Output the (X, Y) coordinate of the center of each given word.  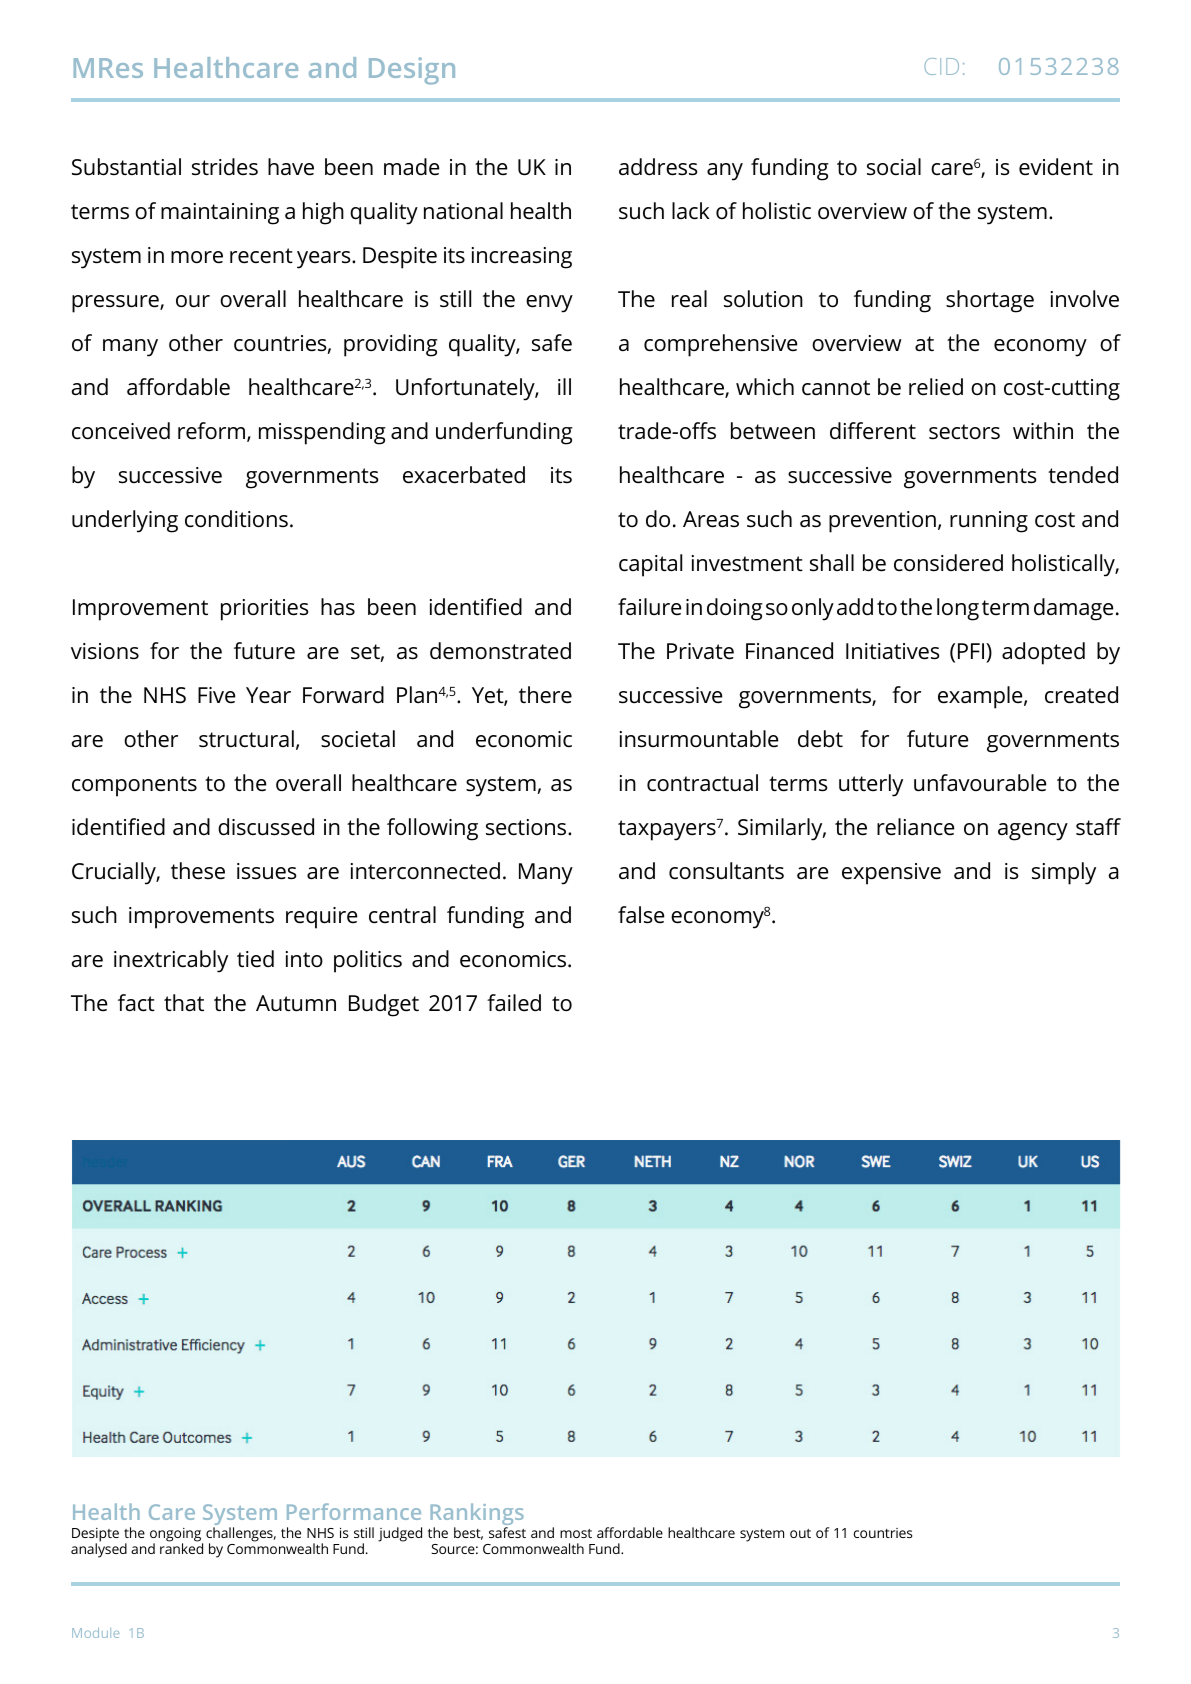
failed (514, 1003)
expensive (891, 874)
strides (225, 167)
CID (941, 66)
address (658, 167)
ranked (181, 1547)
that (184, 1003)
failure (649, 607)
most (576, 1533)
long (958, 609)
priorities (264, 610)
